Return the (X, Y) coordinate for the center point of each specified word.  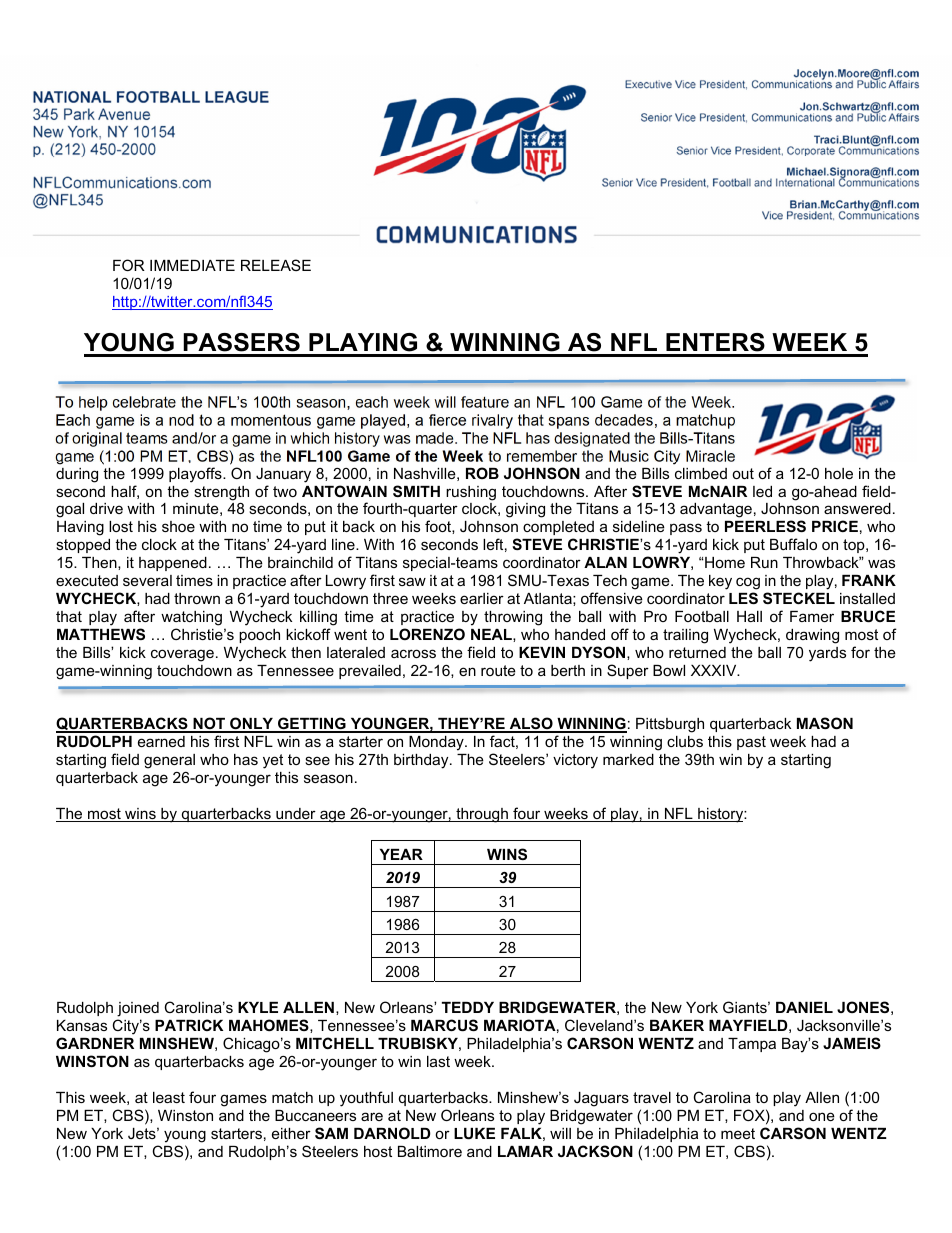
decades (624, 420)
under (296, 815)
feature (485, 402)
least (169, 1097)
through (482, 815)
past (751, 743)
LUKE (474, 1133)
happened (173, 564)
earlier (482, 598)
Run (764, 562)
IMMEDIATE (192, 265)
